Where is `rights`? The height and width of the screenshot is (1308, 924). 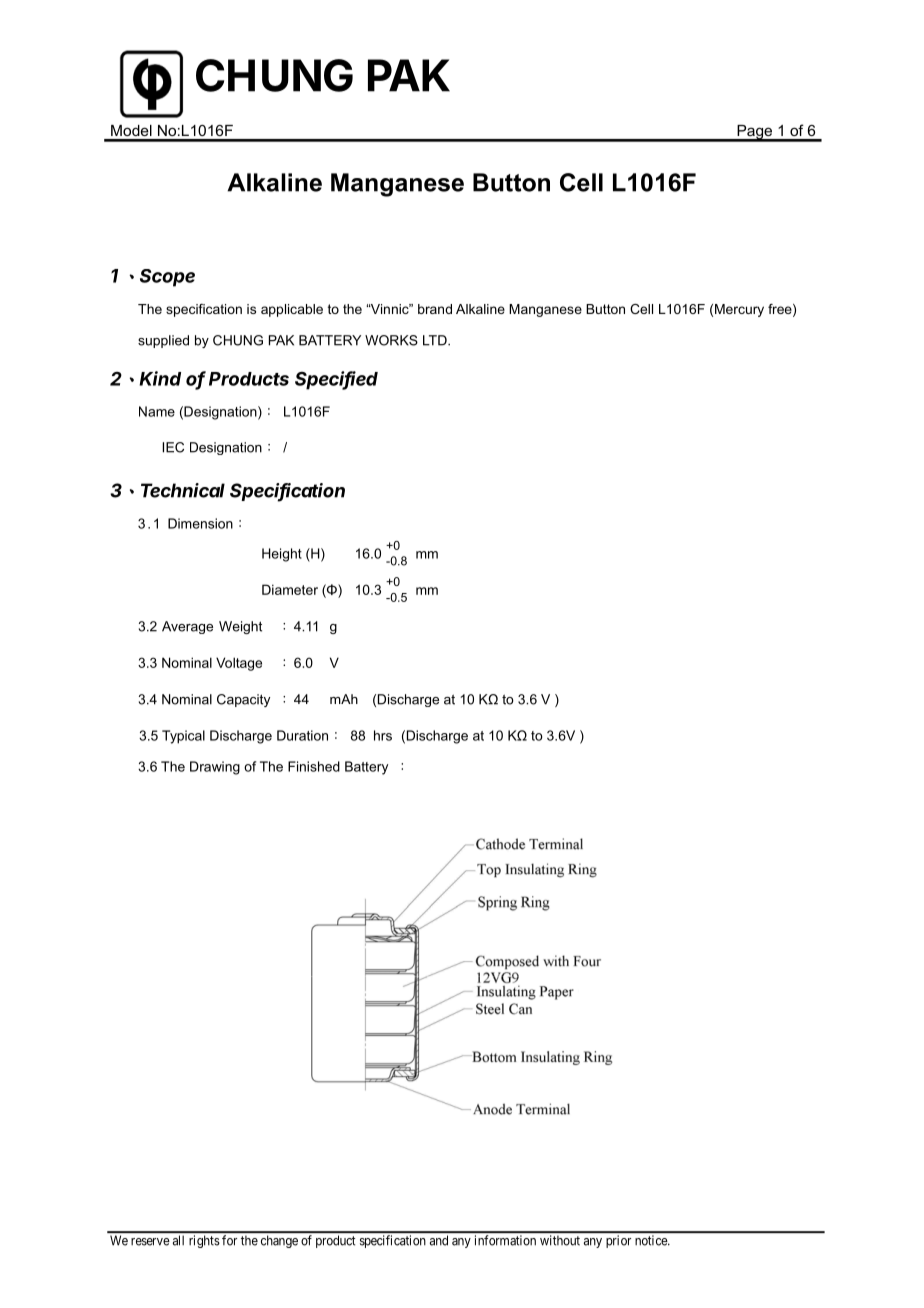 rights is located at coordinates (204, 1241).
